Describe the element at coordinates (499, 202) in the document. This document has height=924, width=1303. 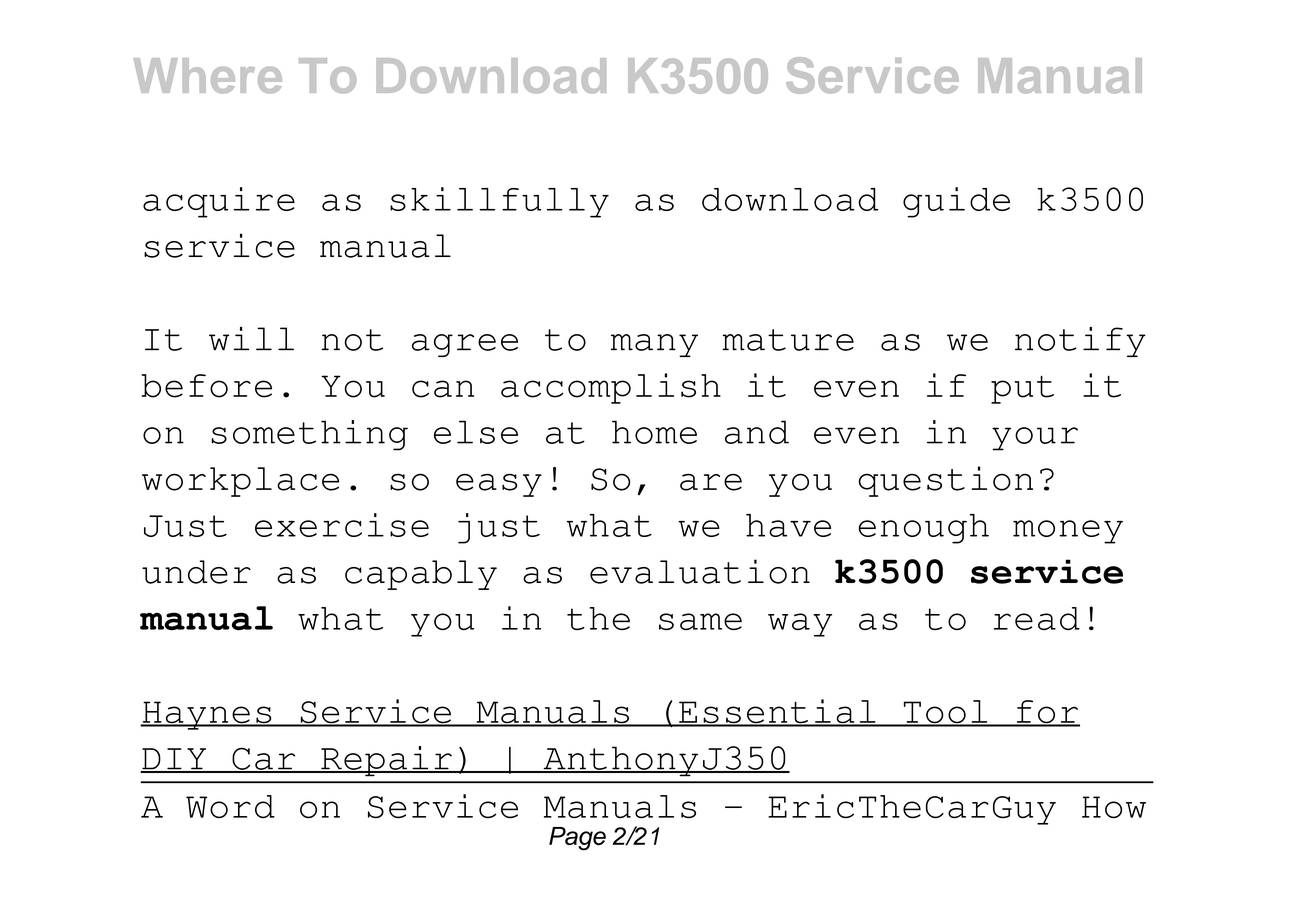
I see `skillfully` at that location.
